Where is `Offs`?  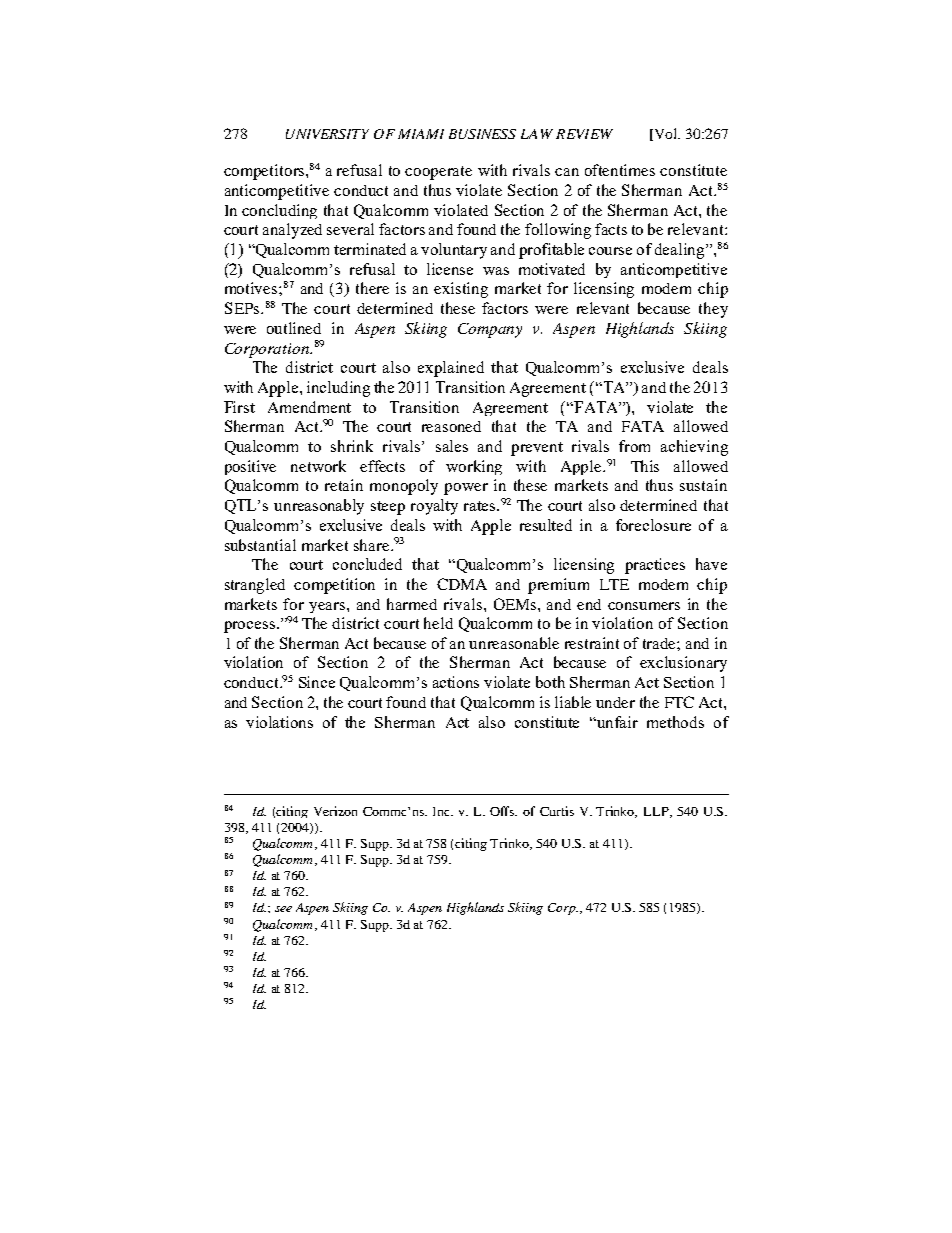
Offs is located at coordinates (503, 811).
